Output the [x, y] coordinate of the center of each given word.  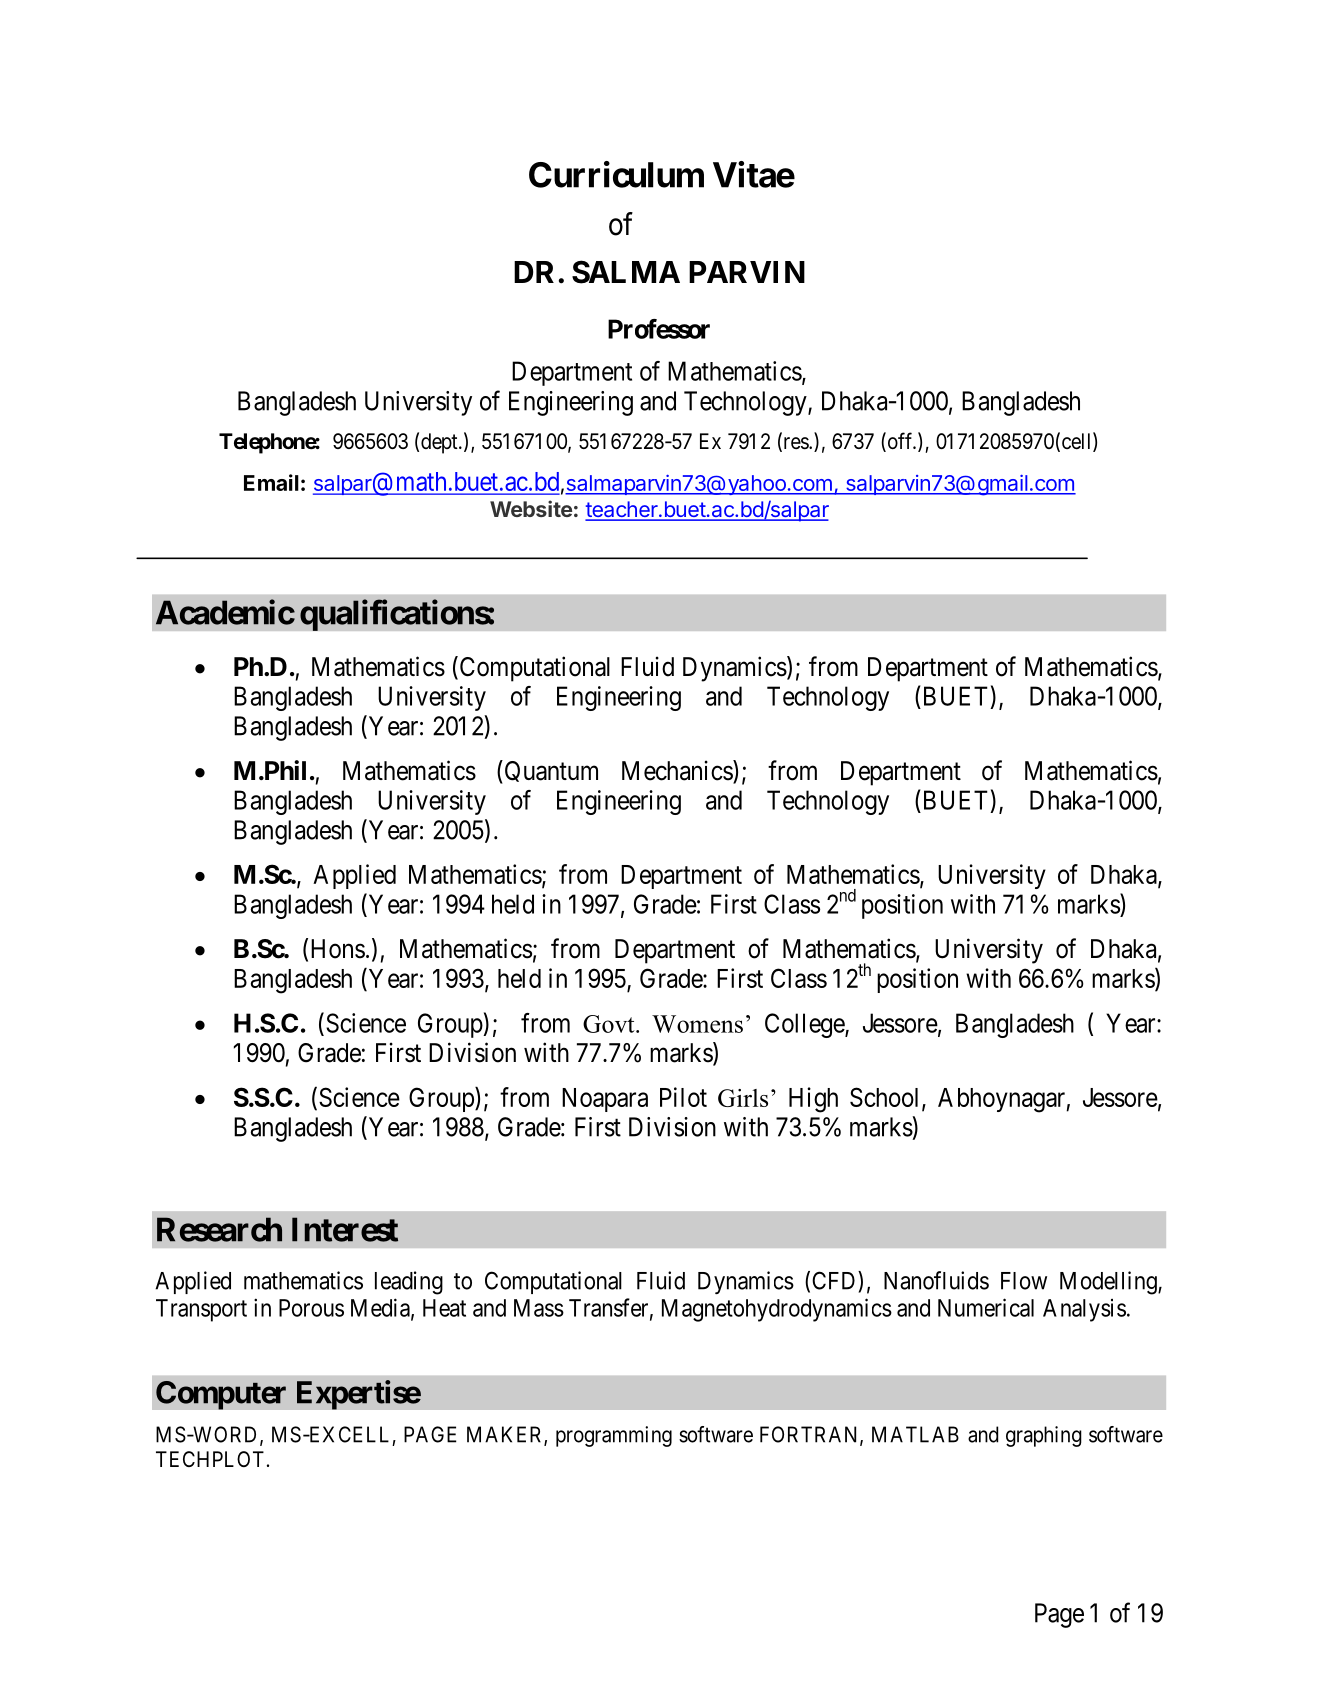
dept [440, 443]
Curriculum [616, 174]
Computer [221, 1395]
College [805, 1025]
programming [614, 1436]
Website [531, 508]
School [886, 1098]
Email [271, 482]
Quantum [550, 772]
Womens [697, 1024]
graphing [1044, 1436]
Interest [345, 1229]
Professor [659, 329]
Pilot [683, 1097]
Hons [338, 949]
